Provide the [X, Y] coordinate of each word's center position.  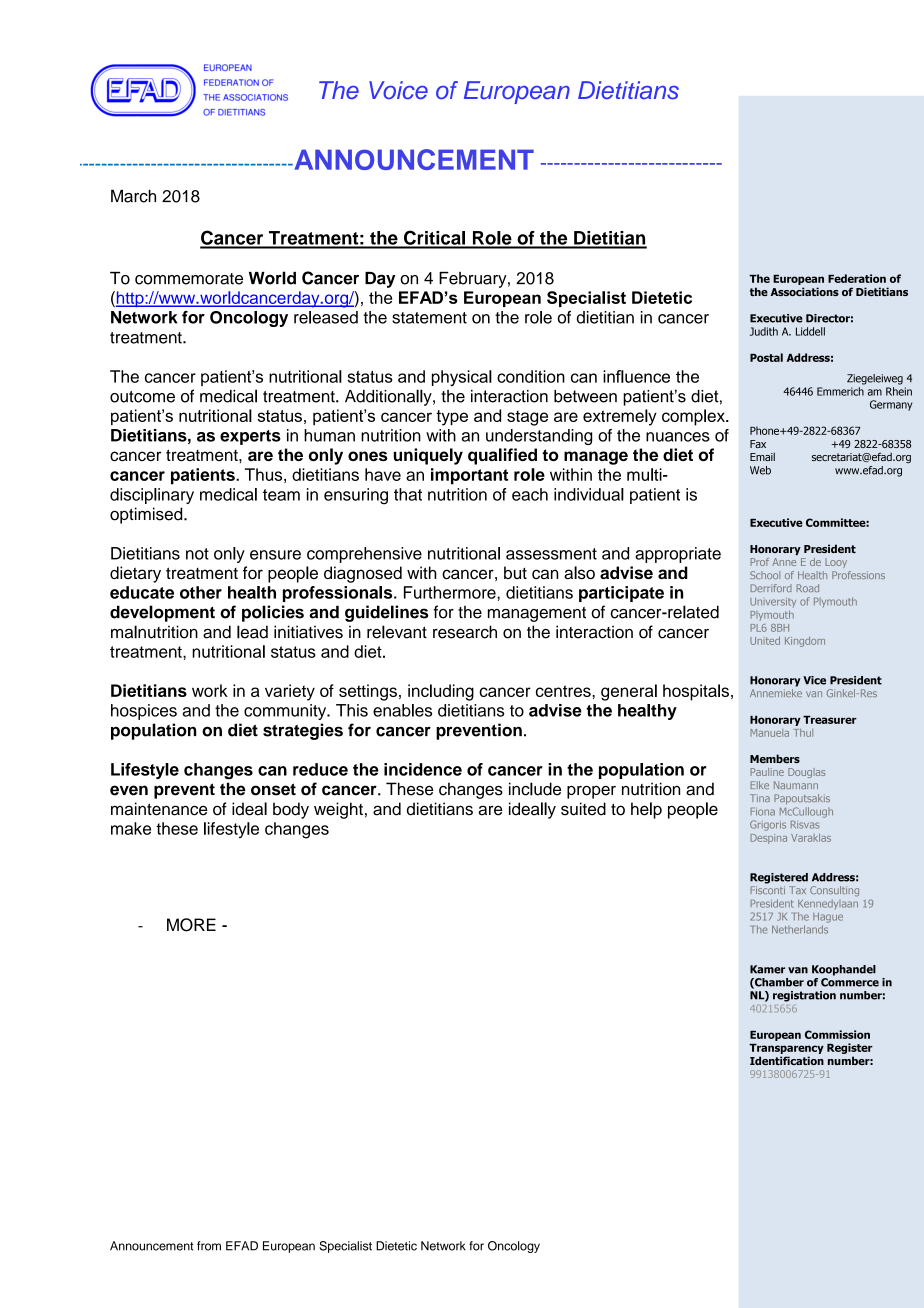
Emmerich [840, 391]
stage [527, 418]
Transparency [786, 1049]
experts [250, 437]
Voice [398, 90]
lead [252, 632]
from [209, 1246]
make [131, 828]
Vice [814, 680]
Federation [857, 278]
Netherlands [800, 929]
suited [583, 809]
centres [564, 691]
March [133, 196]
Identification [787, 1060]
